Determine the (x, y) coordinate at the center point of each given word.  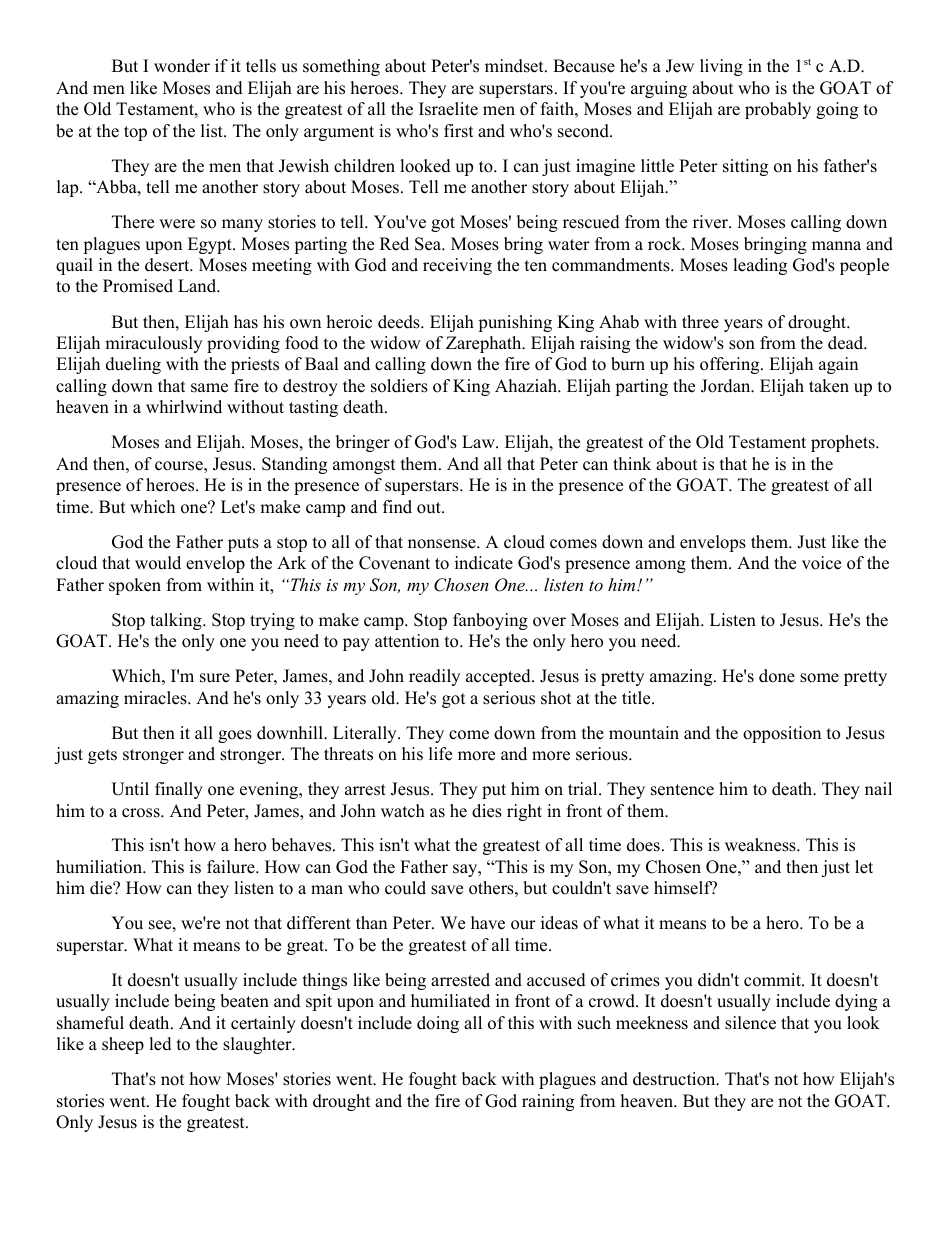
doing (438, 1024)
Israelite (448, 109)
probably (778, 110)
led (160, 1044)
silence (750, 1023)
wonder (182, 66)
